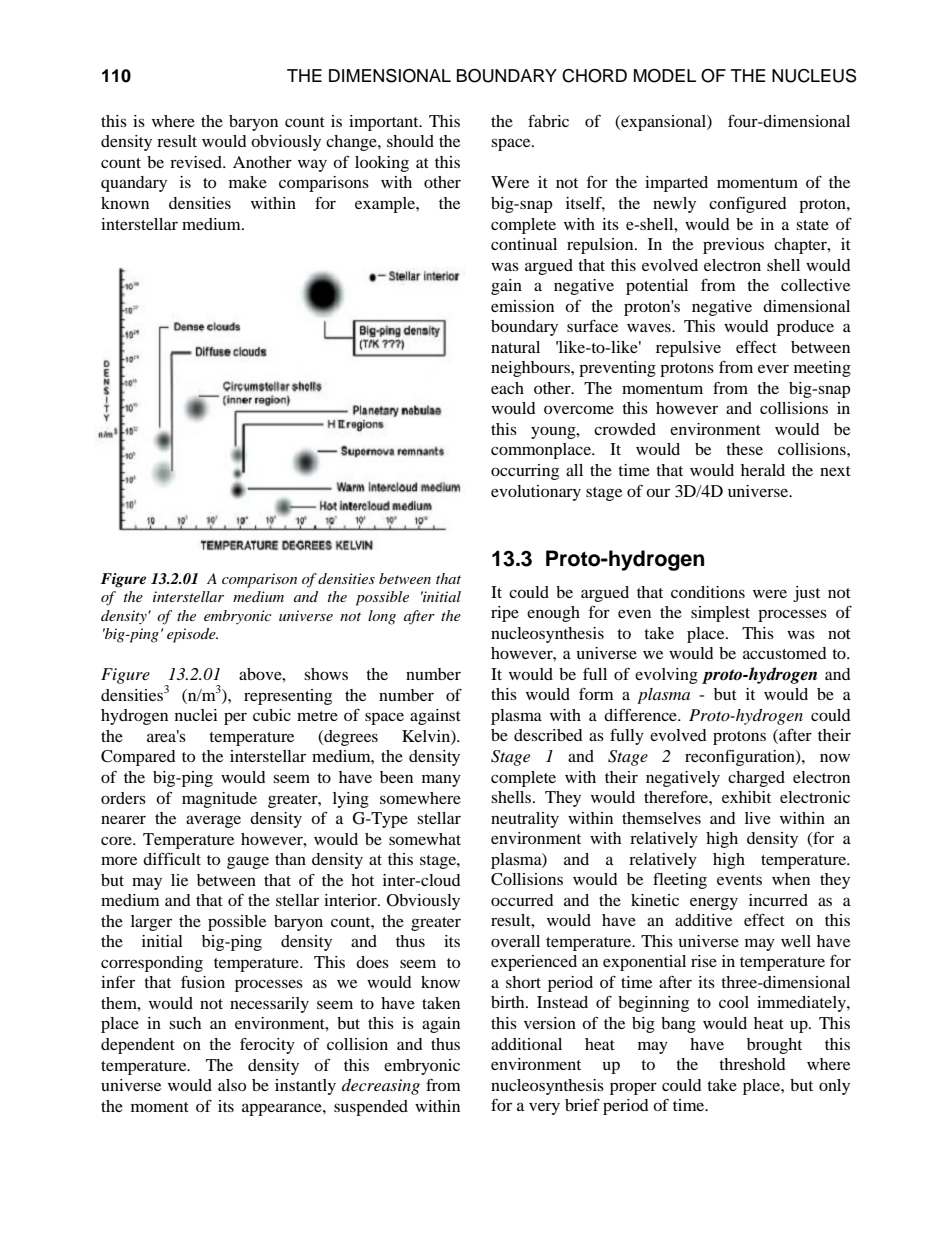 Image resolution: width=952 pixels, height=1245 pixels. I want to click on make, so click(248, 182).
